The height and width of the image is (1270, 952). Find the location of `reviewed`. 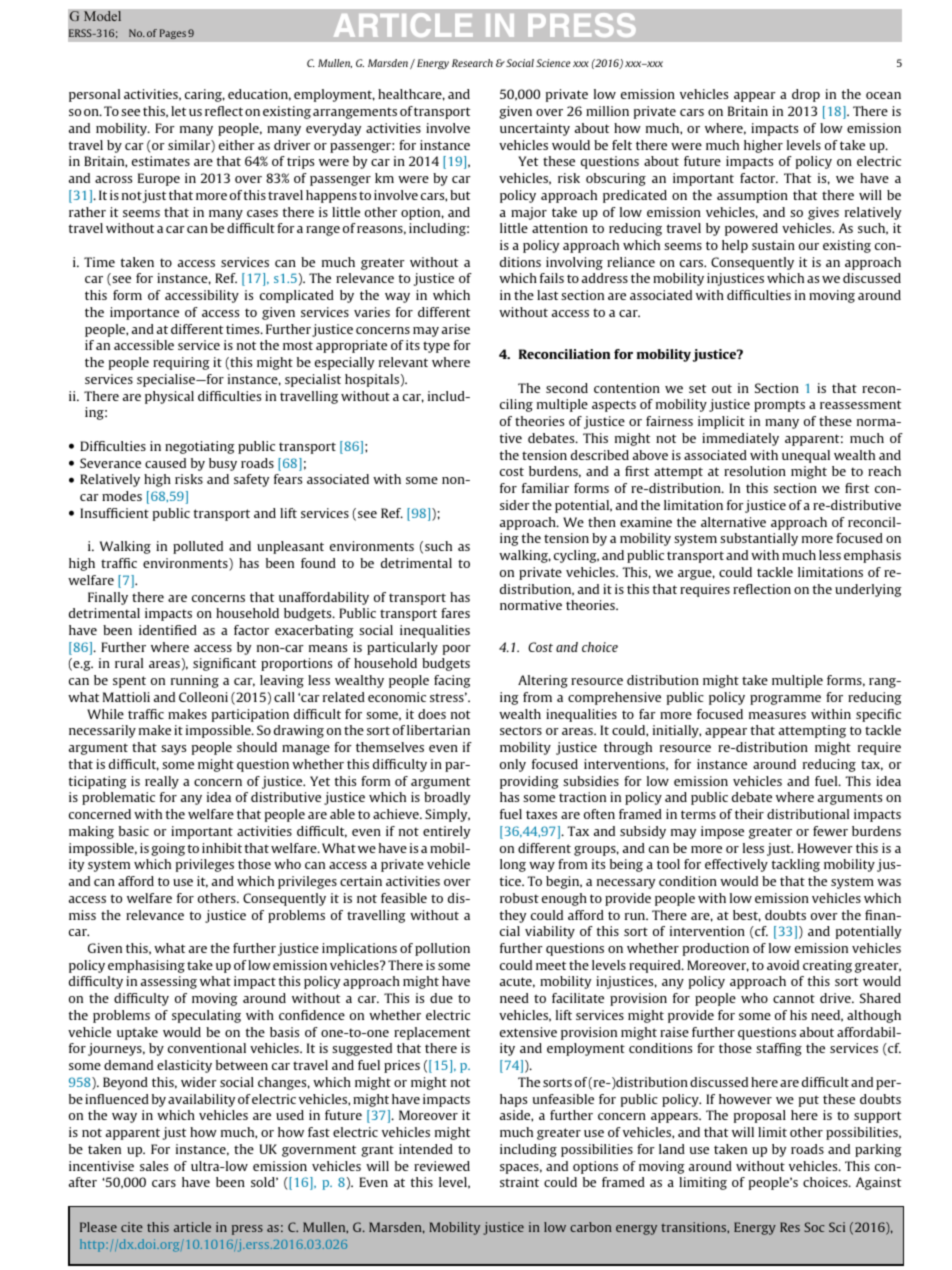

reviewed is located at coordinates (442, 1166).
